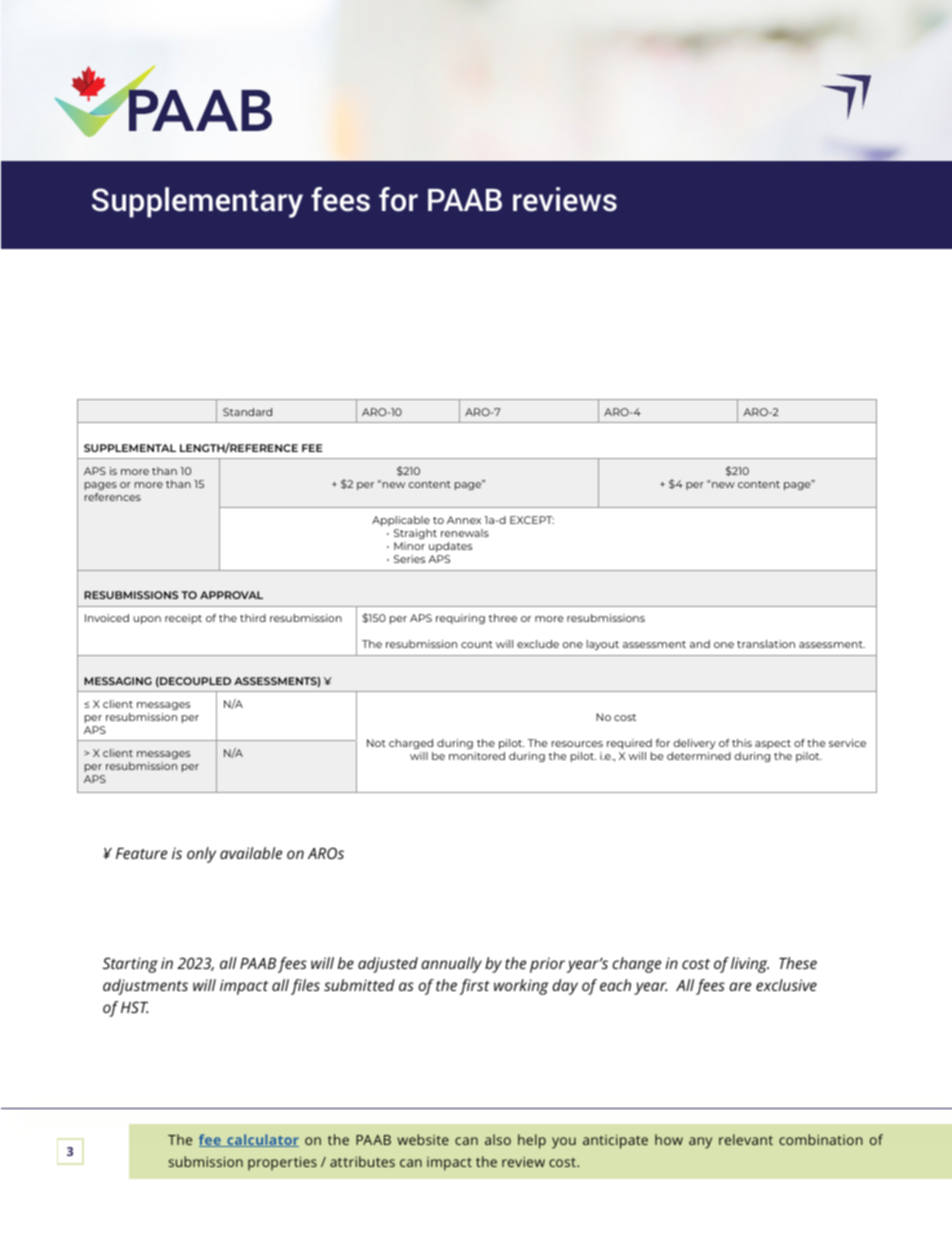 The image size is (952, 1233). What do you see at coordinates (766, 644) in the page?
I see `translation` at bounding box center [766, 644].
